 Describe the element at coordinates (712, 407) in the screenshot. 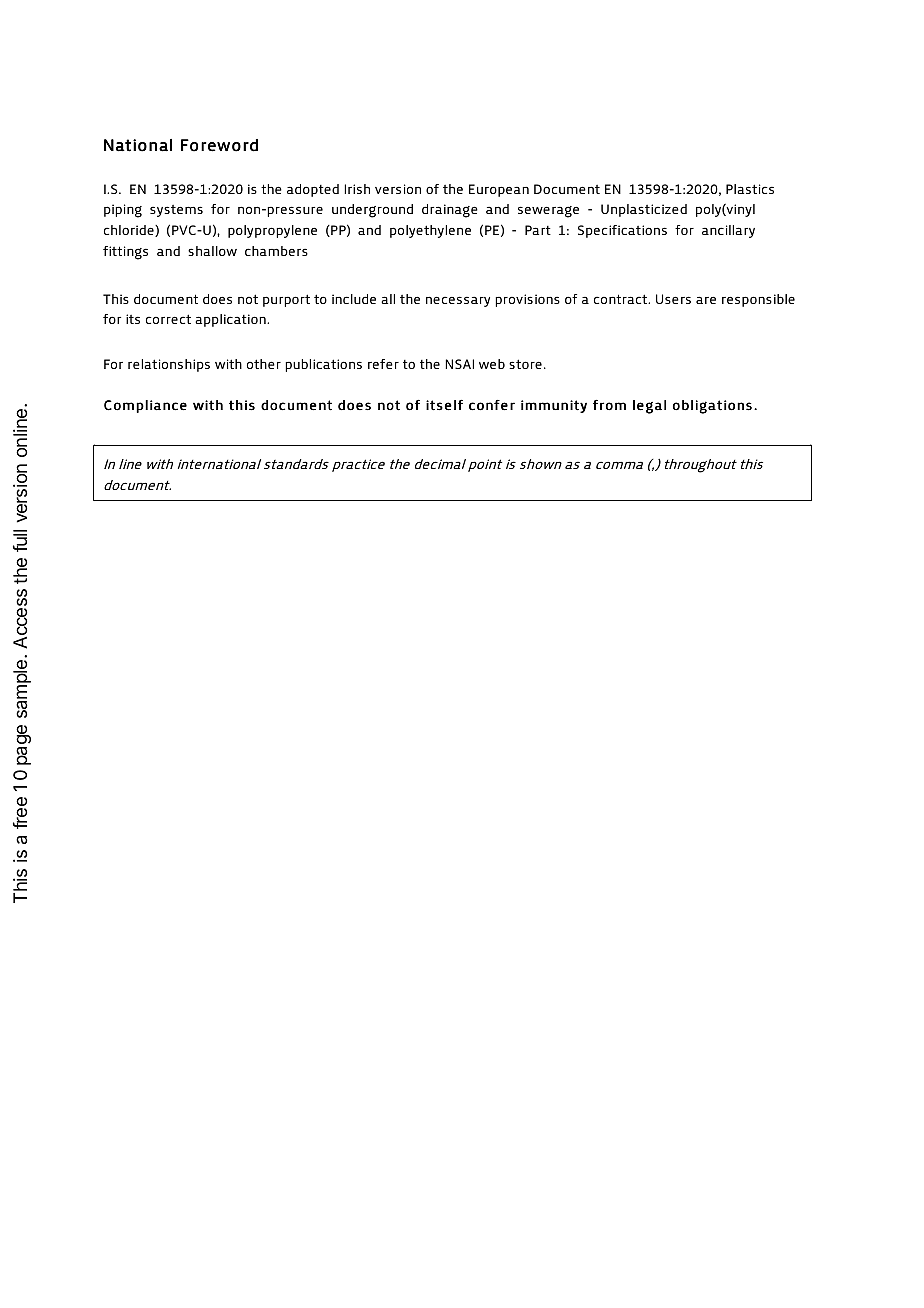

I see `obligations` at that location.
